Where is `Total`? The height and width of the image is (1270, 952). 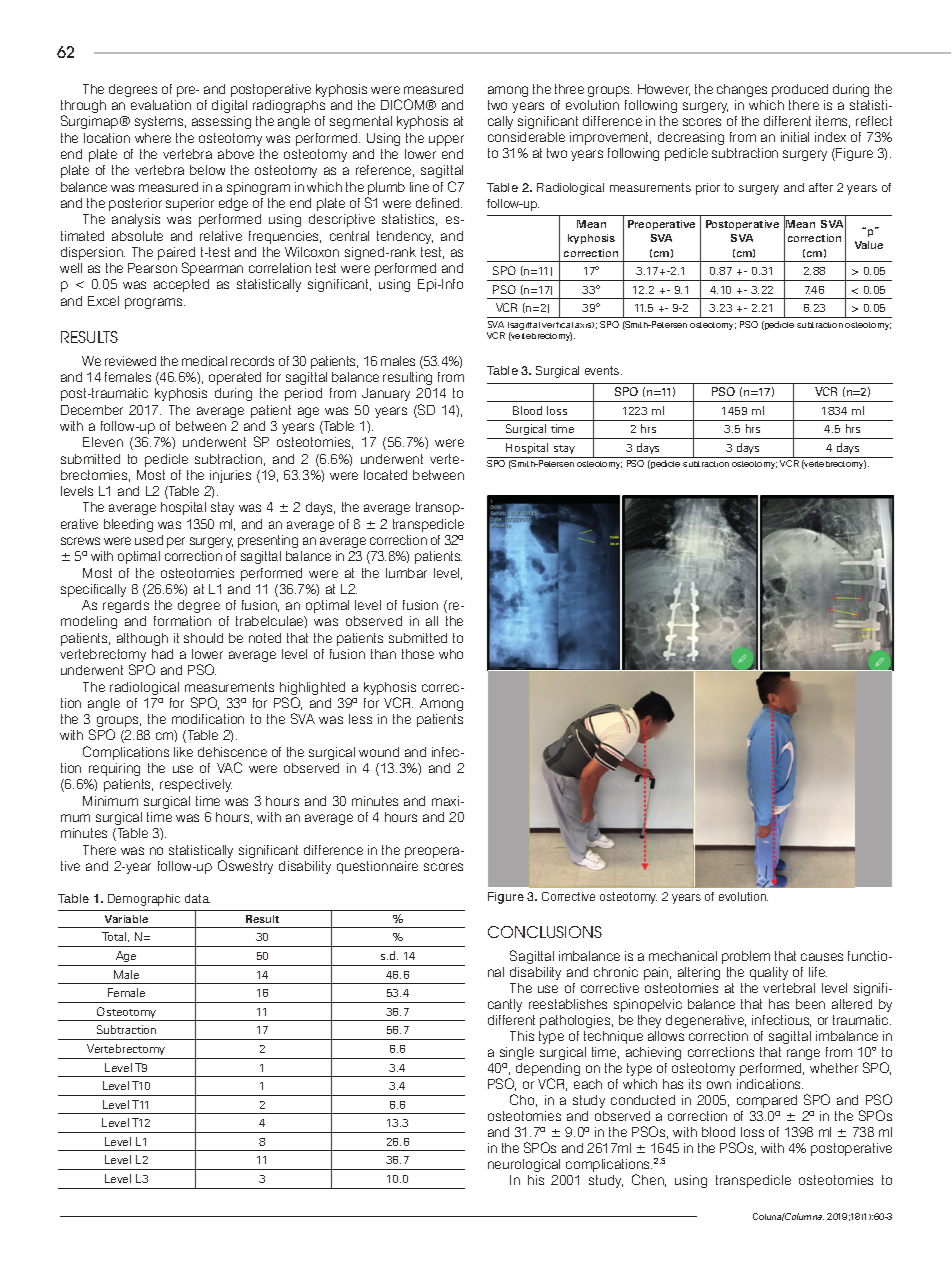 Total is located at coordinates (115, 937).
